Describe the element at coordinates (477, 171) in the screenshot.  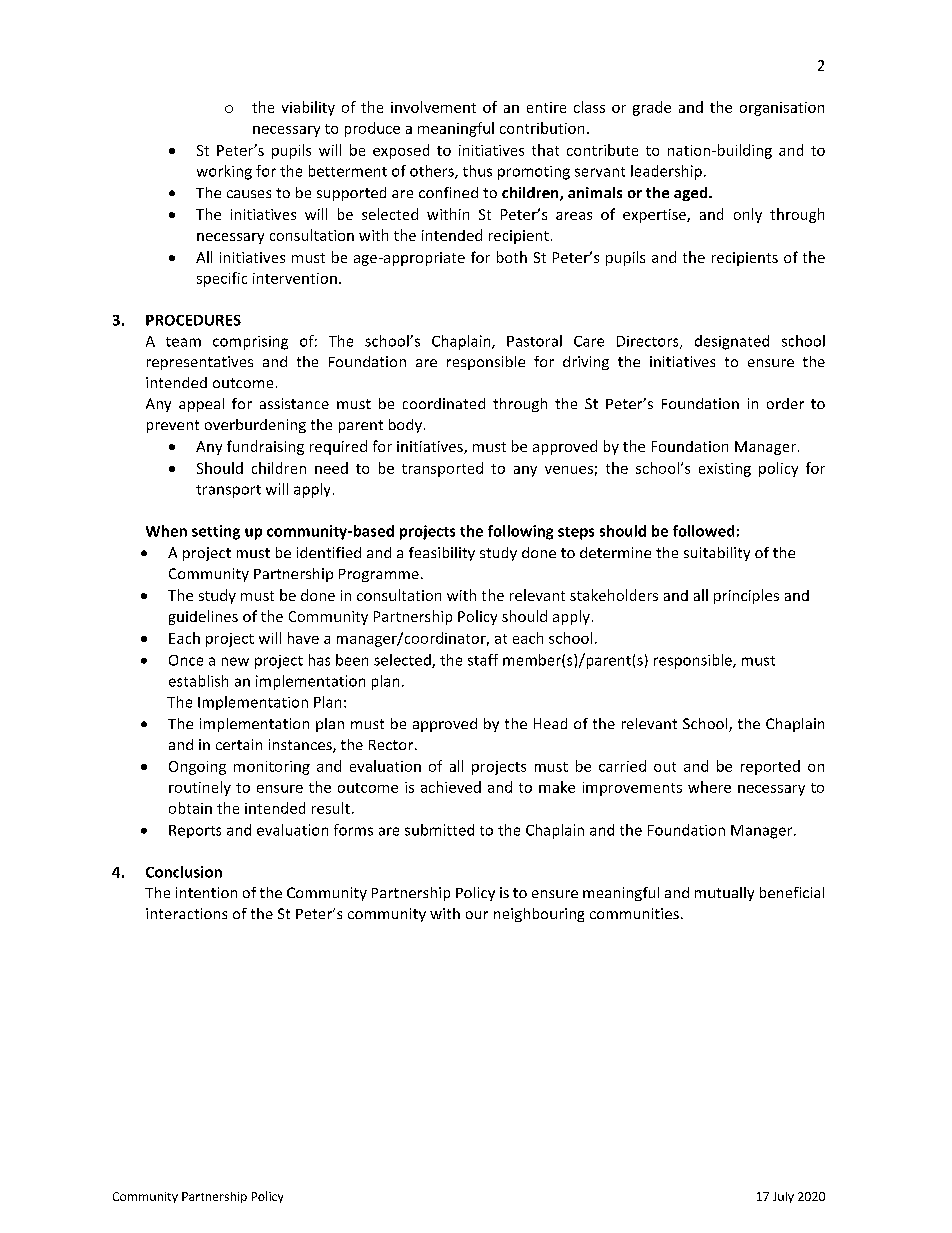
I see `thus` at that location.
